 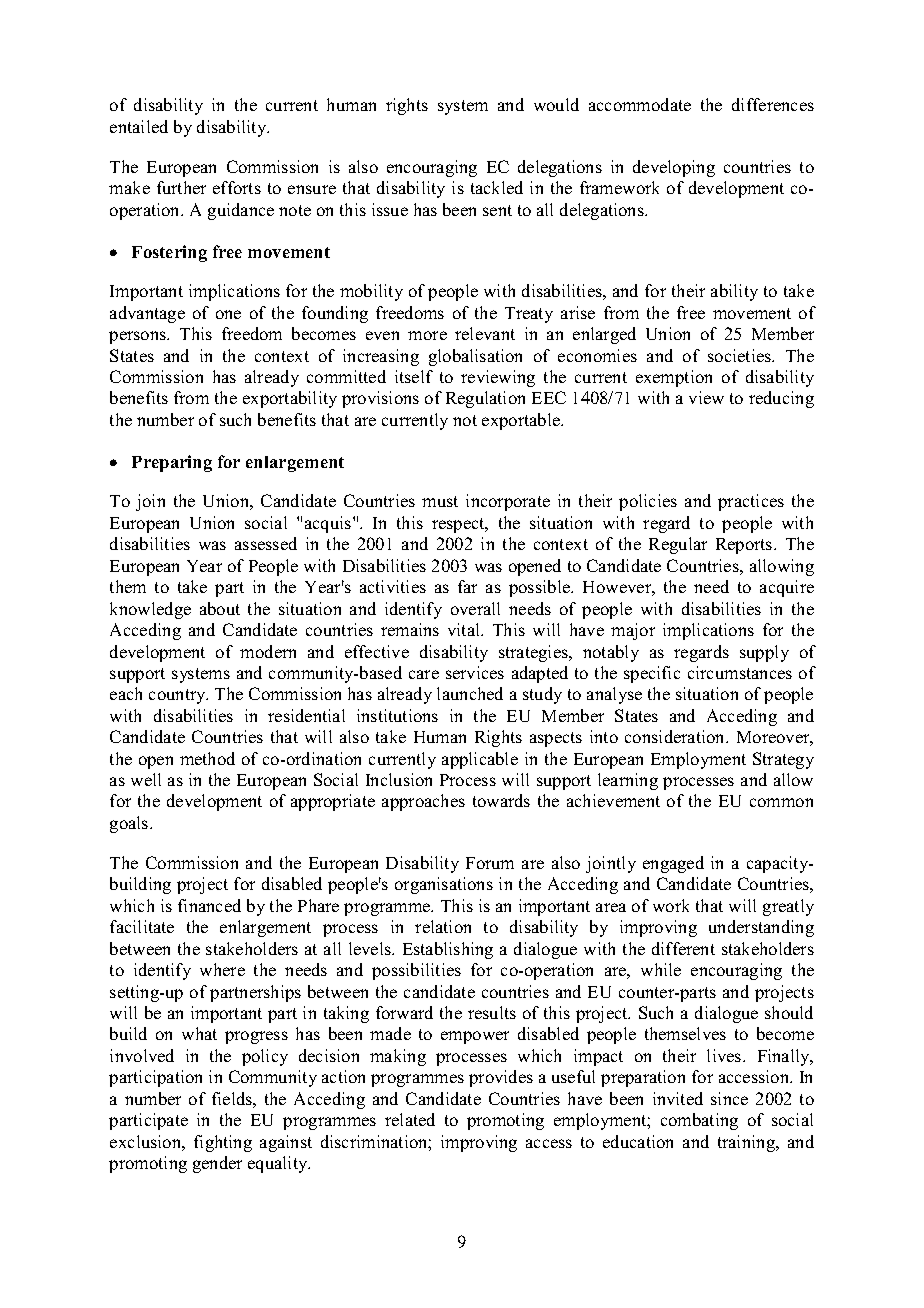 What do you see at coordinates (740, 672) in the image?
I see `circumstances` at bounding box center [740, 672].
